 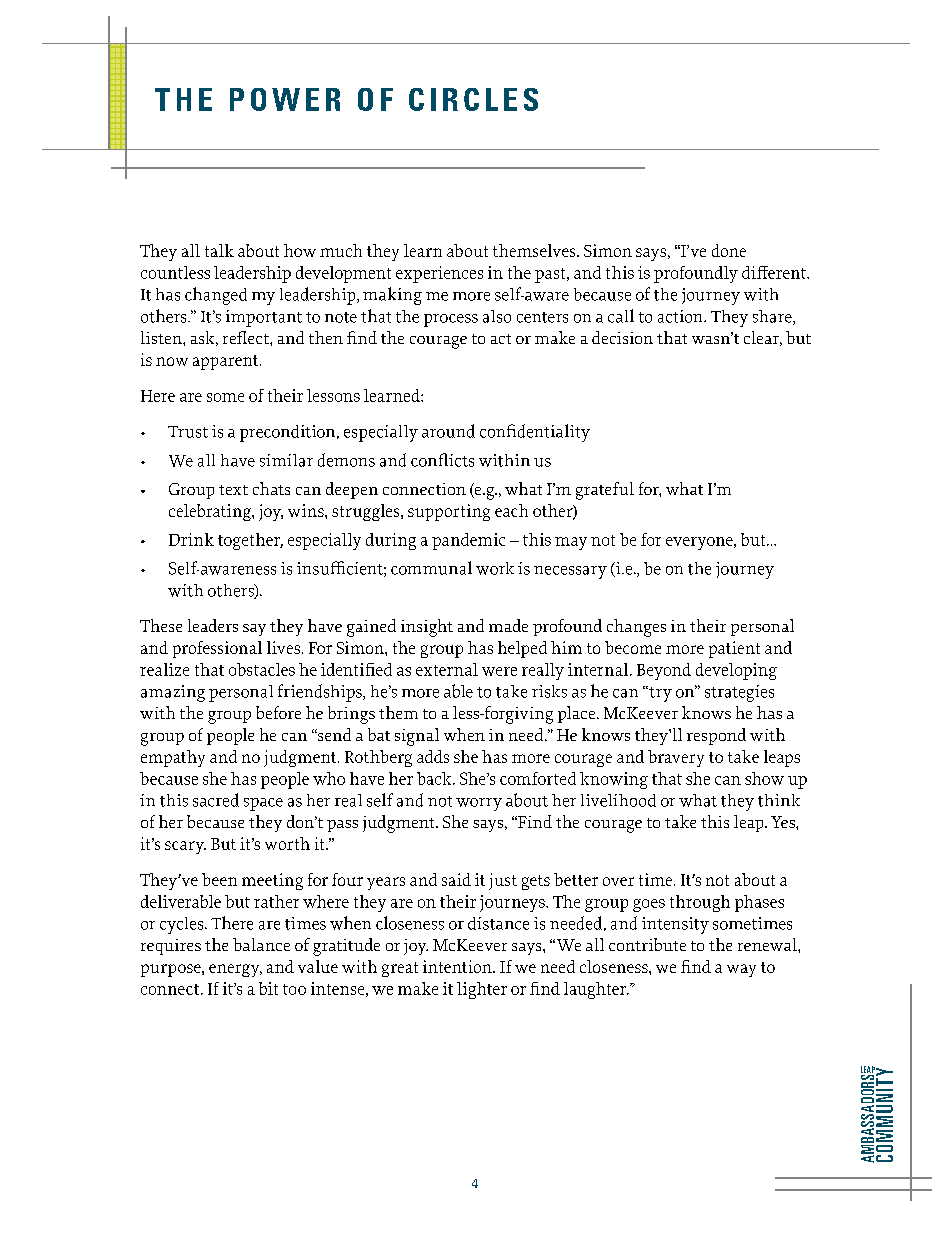 I want to click on also, so click(x=497, y=316).
